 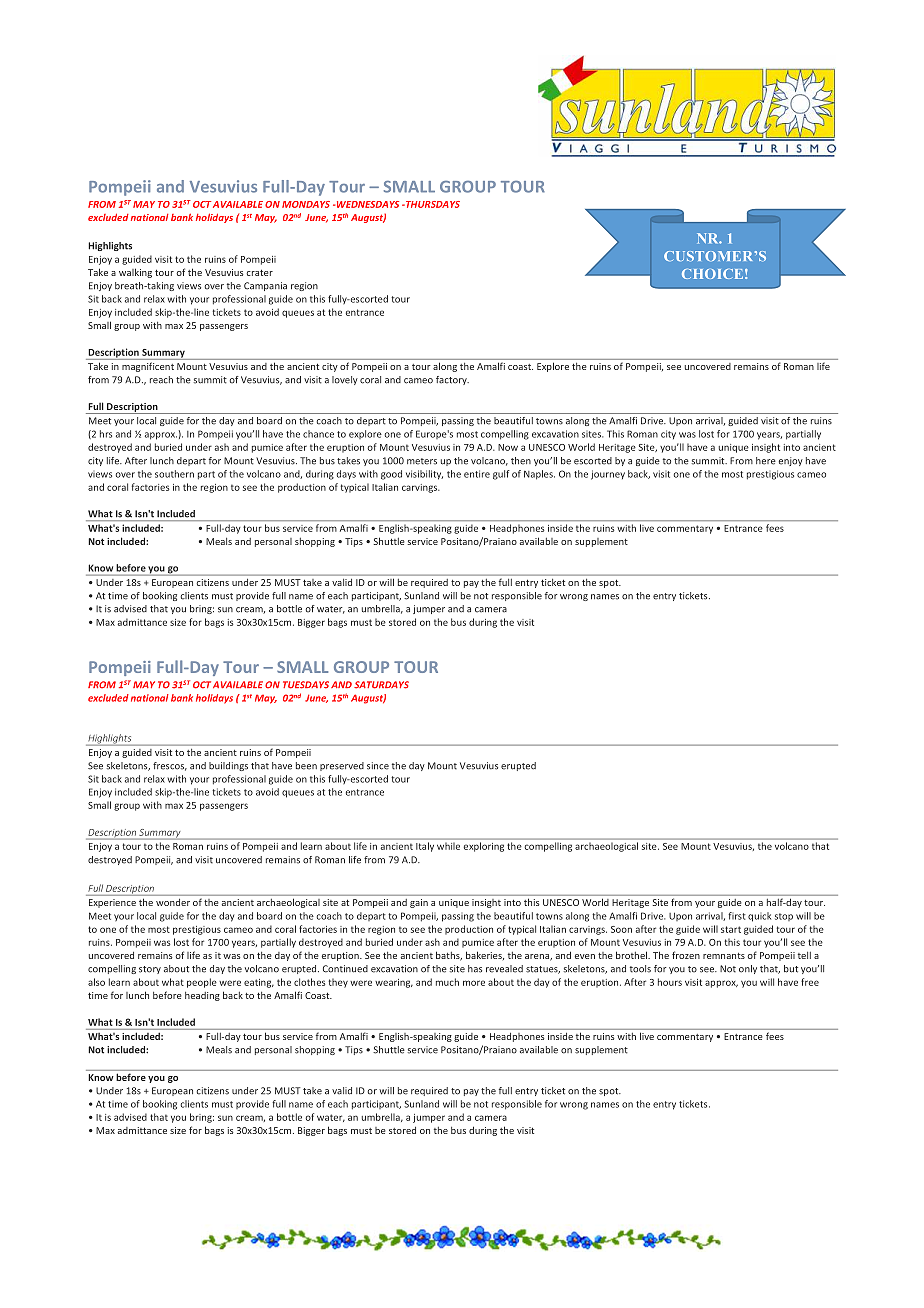 What do you see at coordinates (608, 475) in the screenshot?
I see `journey` at bounding box center [608, 475].
